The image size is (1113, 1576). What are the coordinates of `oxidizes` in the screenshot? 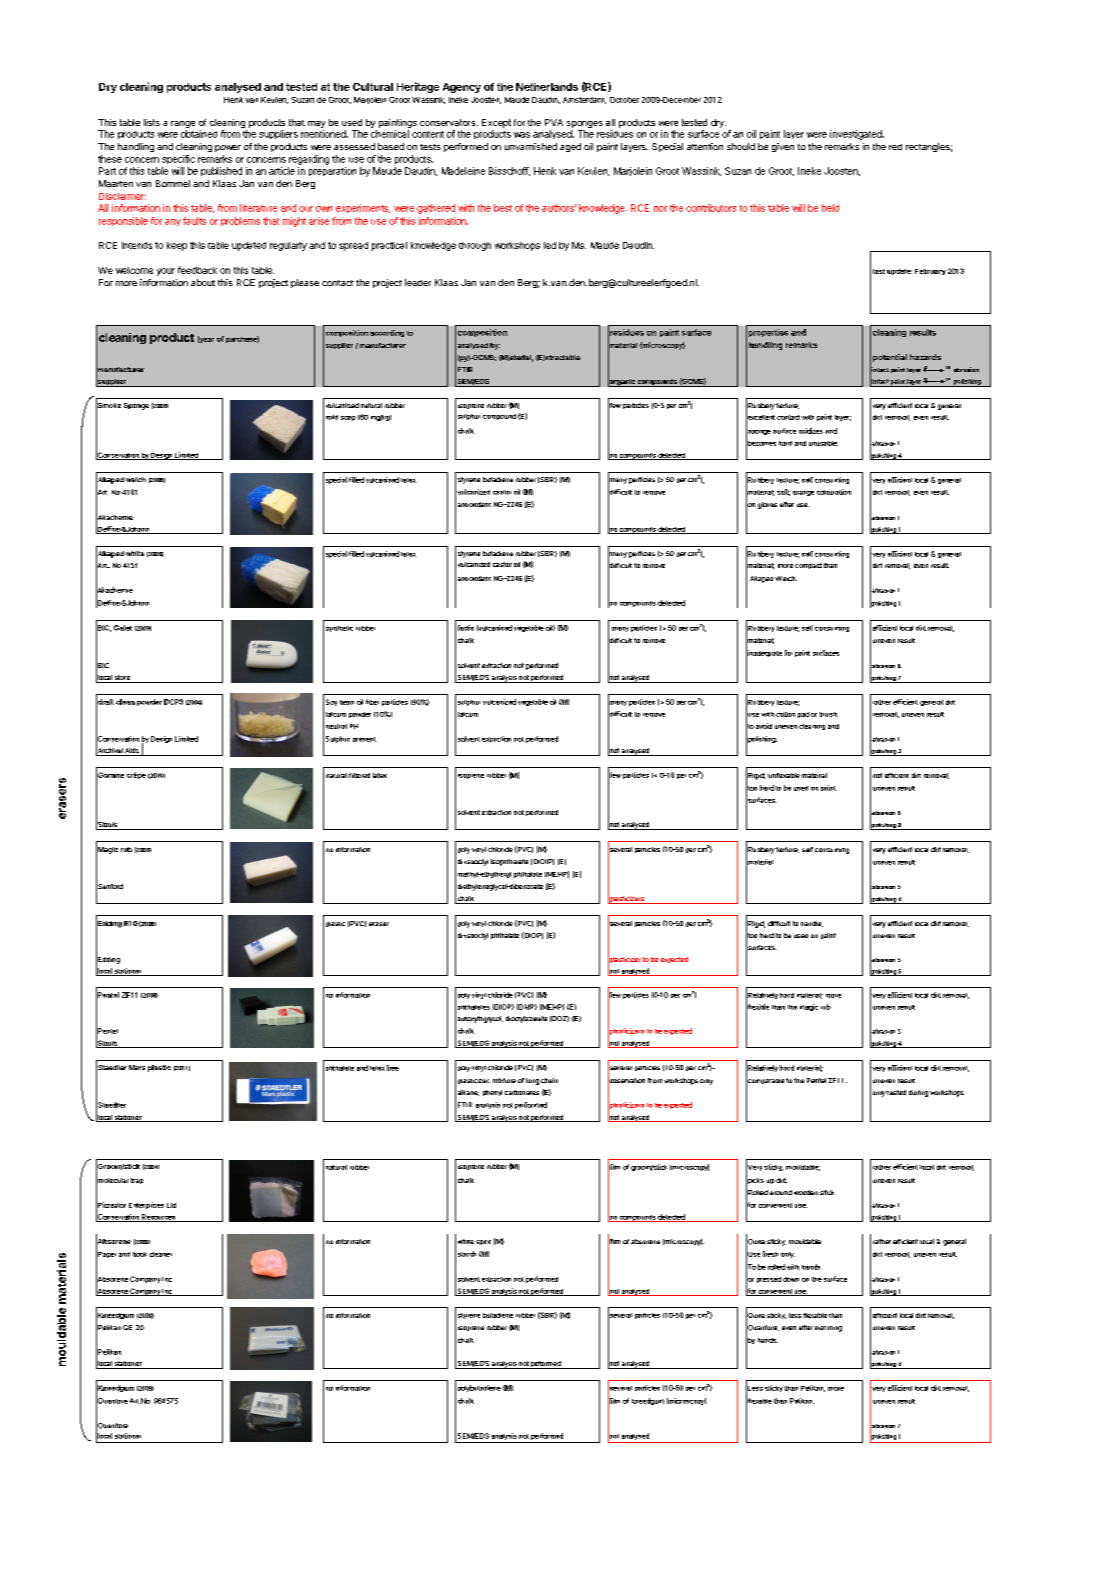 It's located at (811, 431).
